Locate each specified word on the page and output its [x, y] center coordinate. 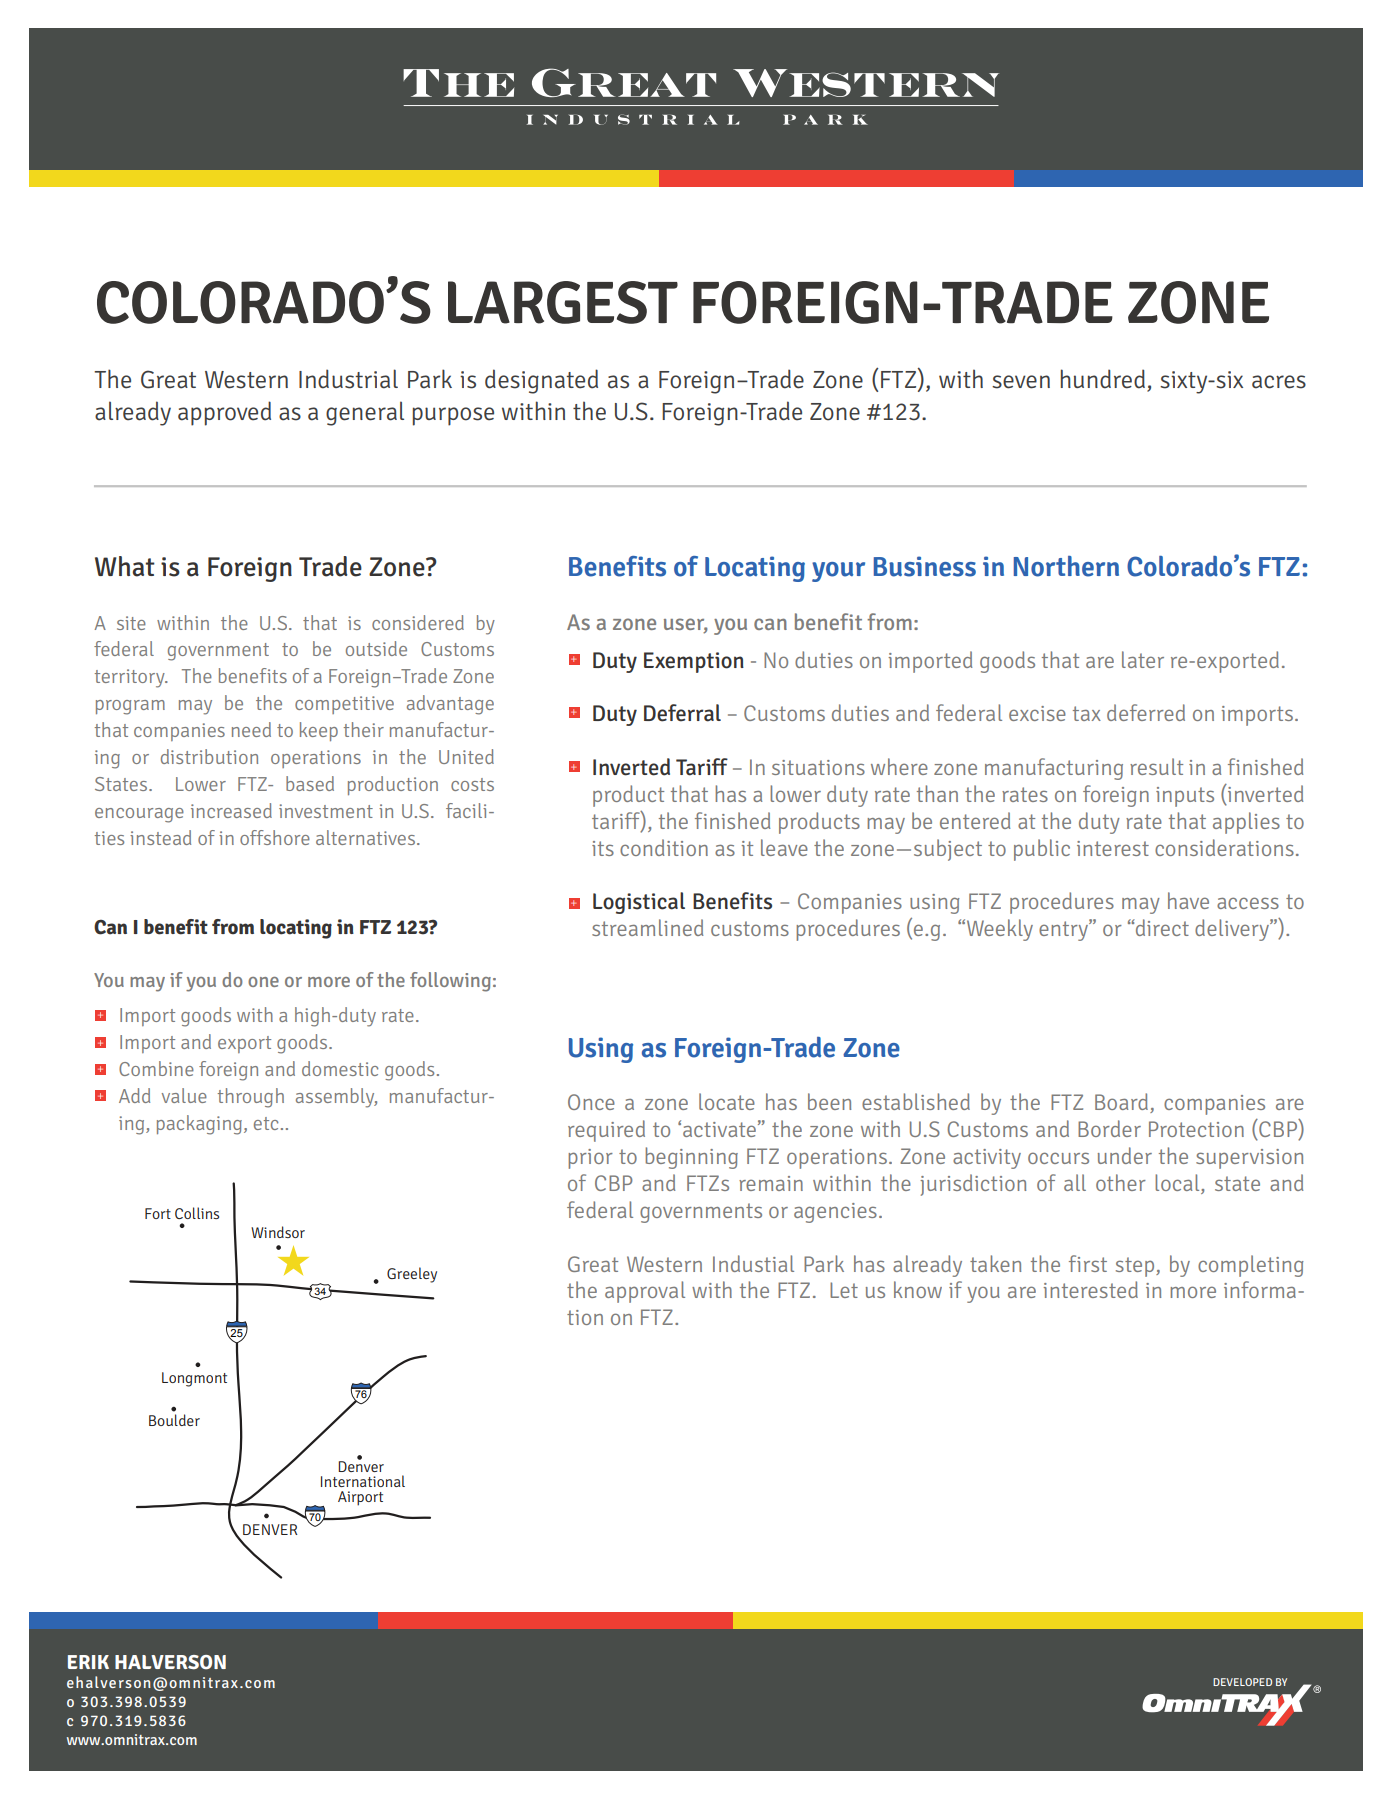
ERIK [88, 1662]
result [1156, 766]
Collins [197, 1213]
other [1121, 1182]
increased [231, 810]
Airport [360, 1498]
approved [224, 413]
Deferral [682, 713]
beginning [691, 1158]
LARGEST [563, 302]
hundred [1103, 379]
